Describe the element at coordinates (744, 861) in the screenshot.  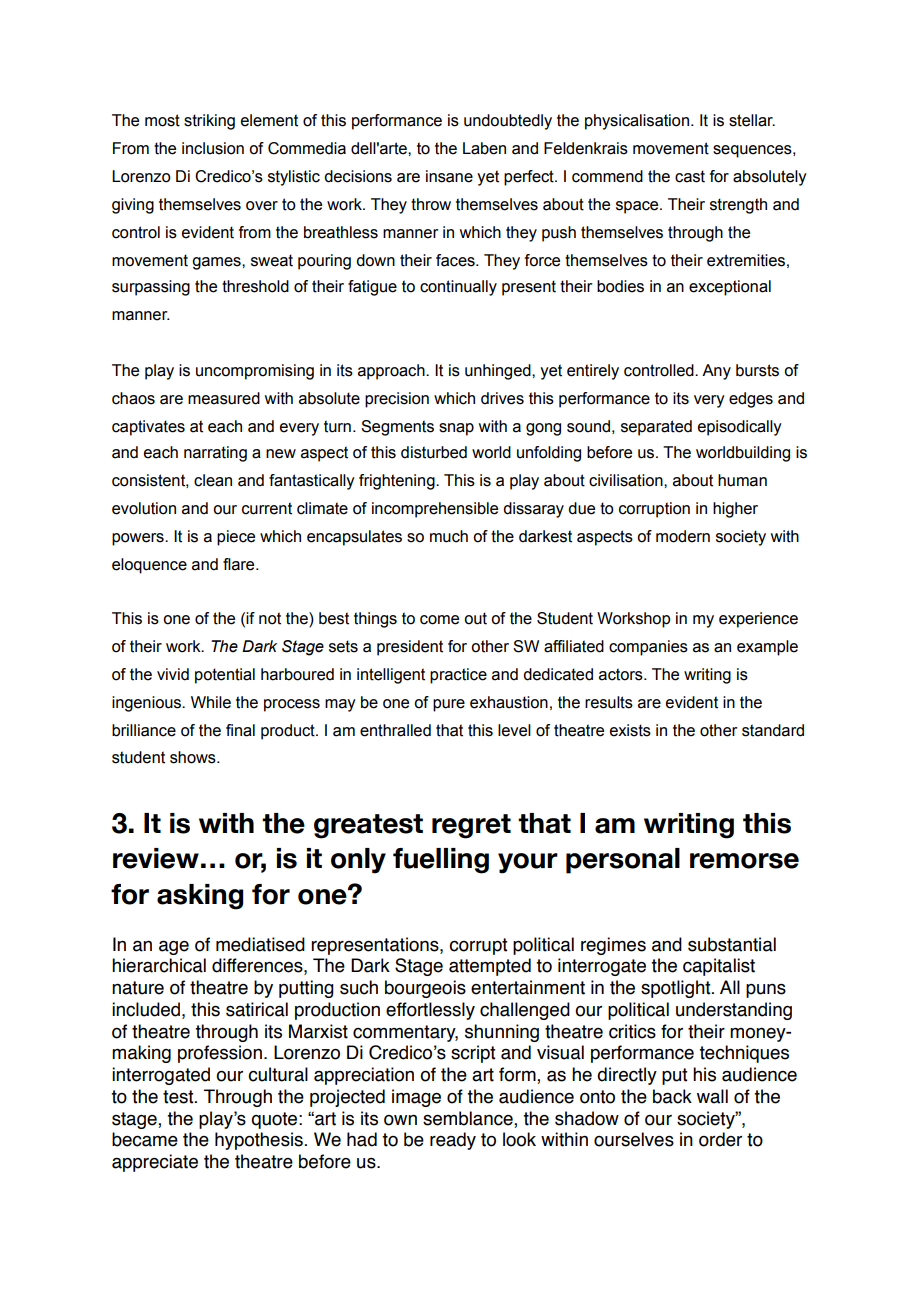
I see `remorse` at that location.
